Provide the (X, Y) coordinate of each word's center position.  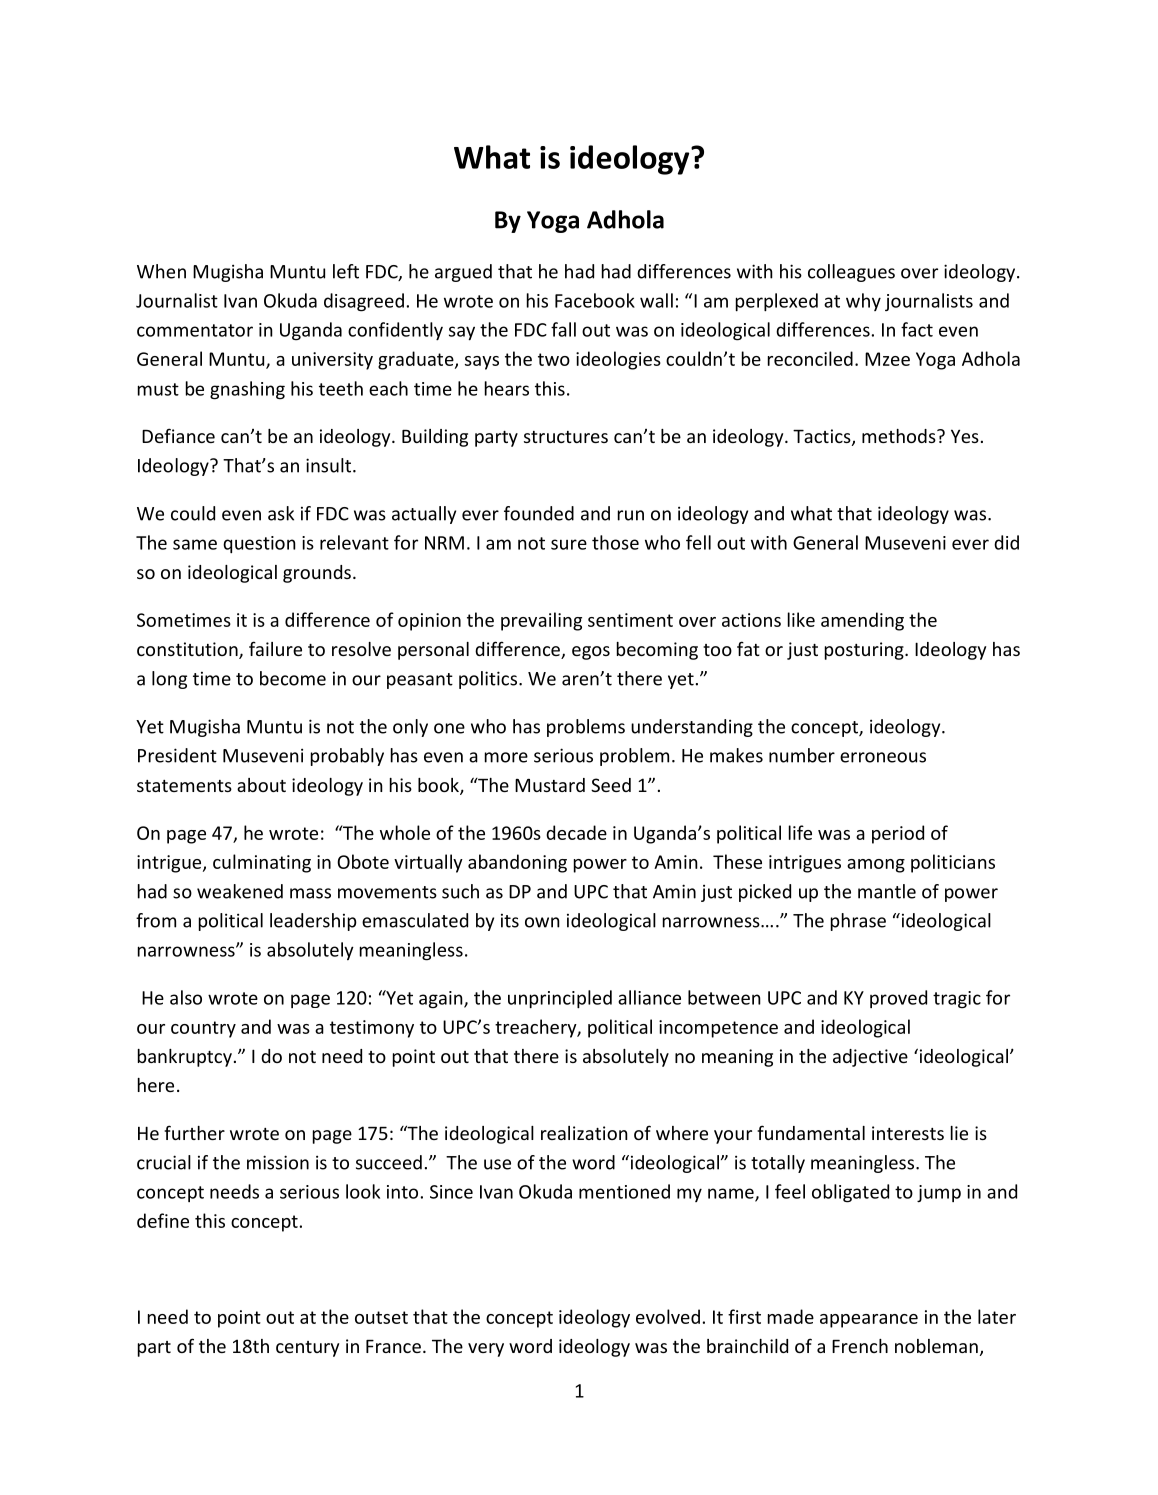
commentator (195, 330)
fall (563, 329)
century (307, 1349)
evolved (668, 1316)
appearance (869, 1321)
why (863, 302)
